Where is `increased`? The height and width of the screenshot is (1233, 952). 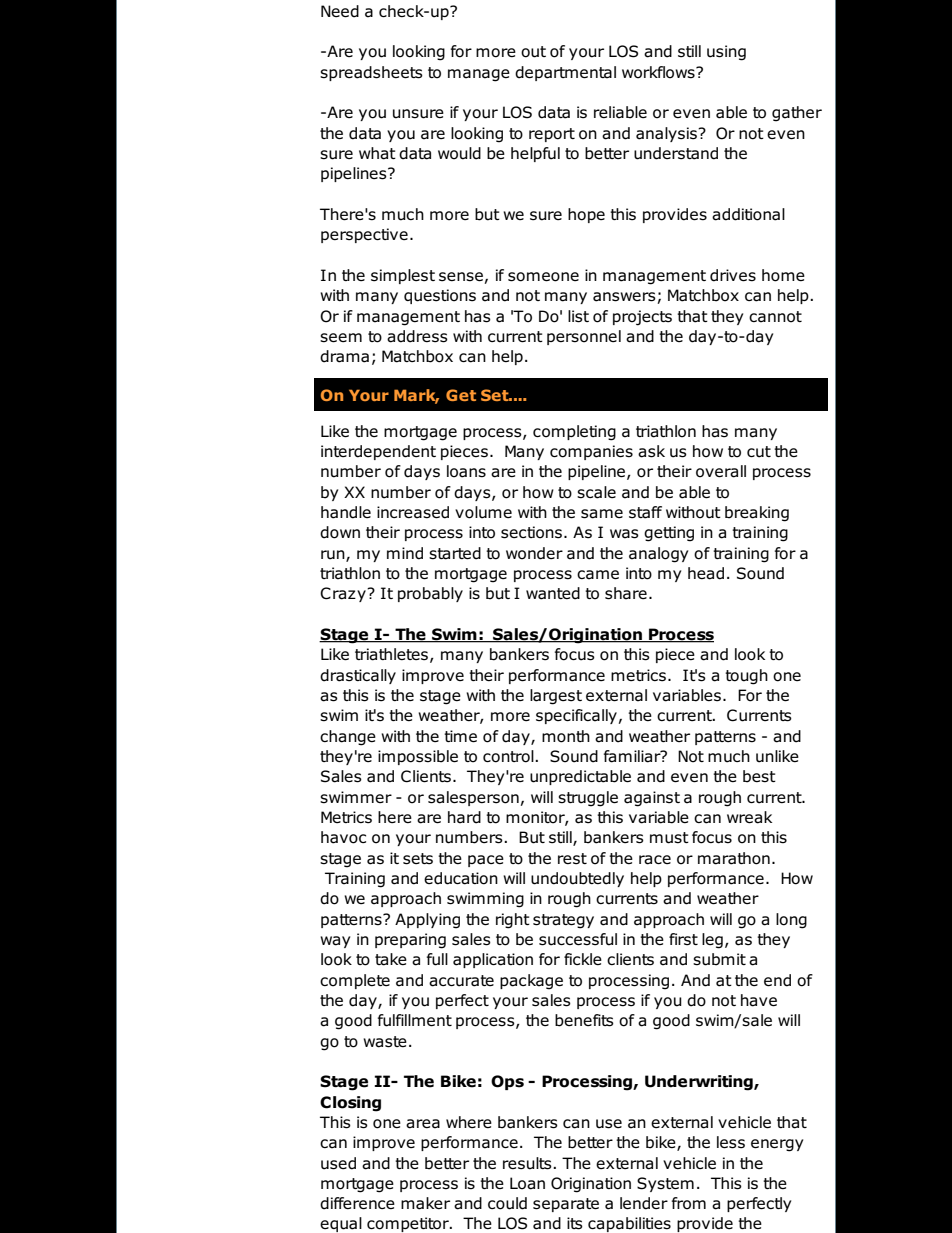
increased is located at coordinates (413, 512).
